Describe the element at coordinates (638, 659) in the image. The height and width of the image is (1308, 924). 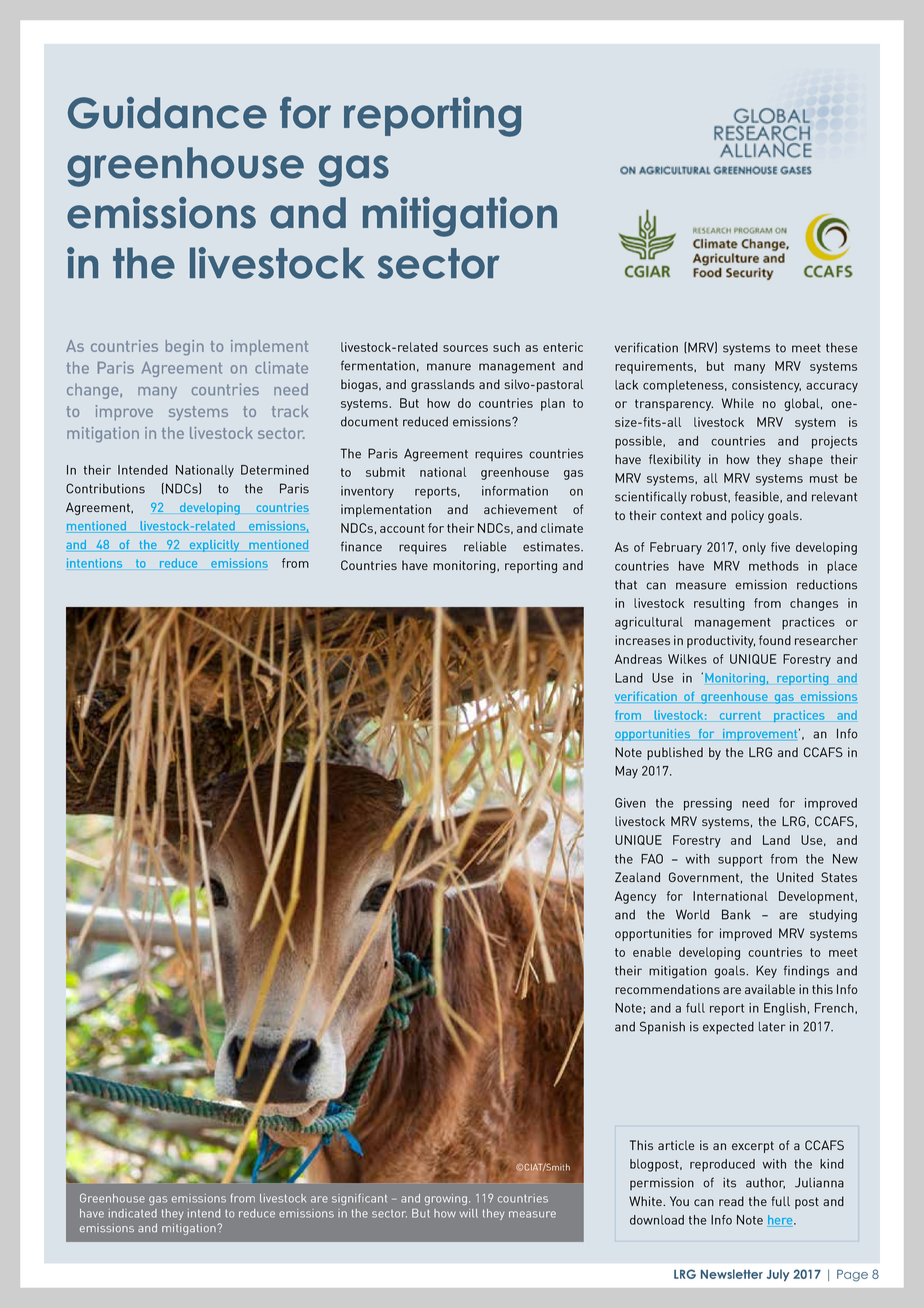
I see `Andreas` at that location.
